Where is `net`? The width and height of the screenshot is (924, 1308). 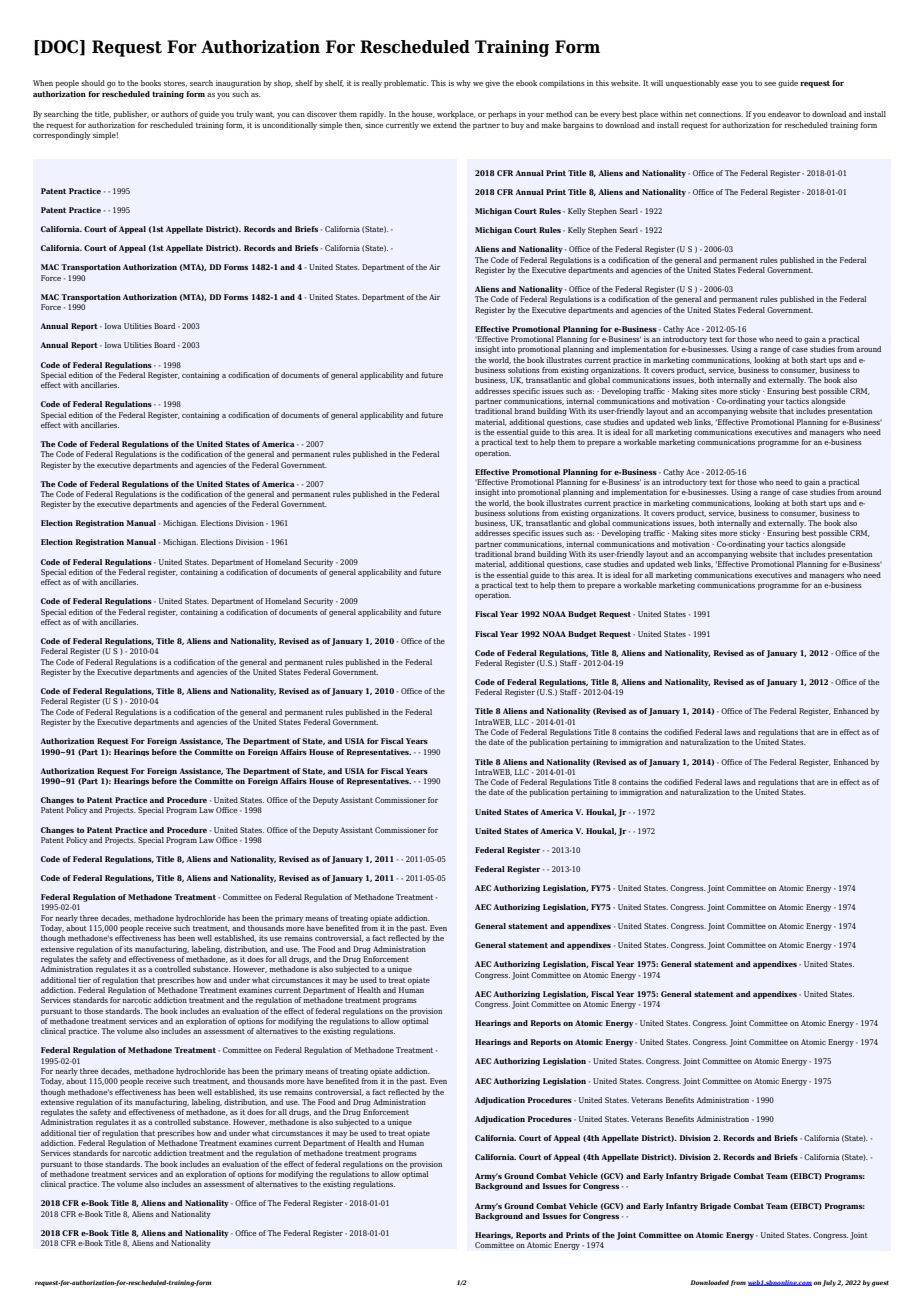
net is located at coordinates (691, 114).
